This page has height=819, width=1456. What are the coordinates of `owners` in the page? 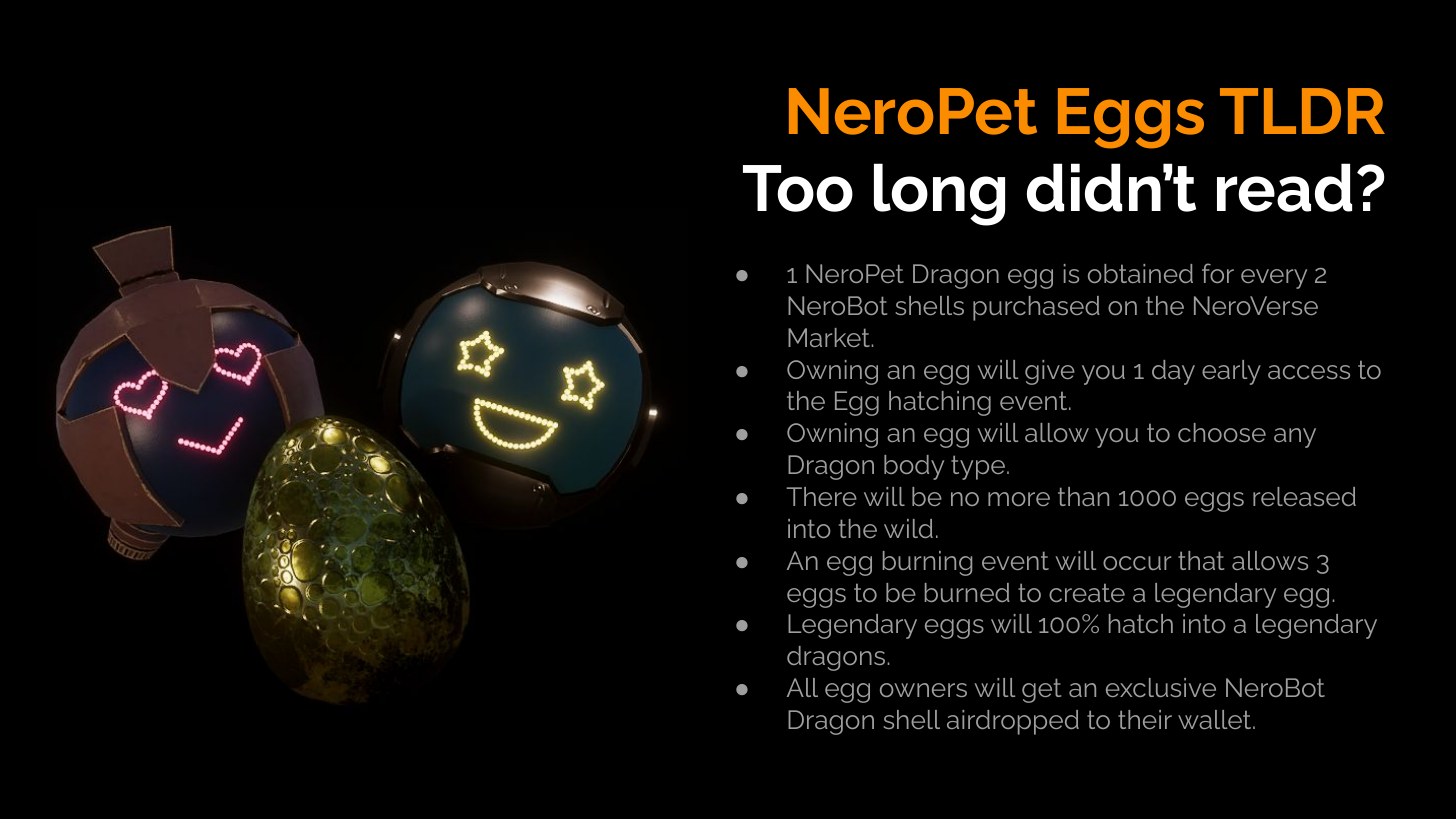 It's located at (923, 690).
